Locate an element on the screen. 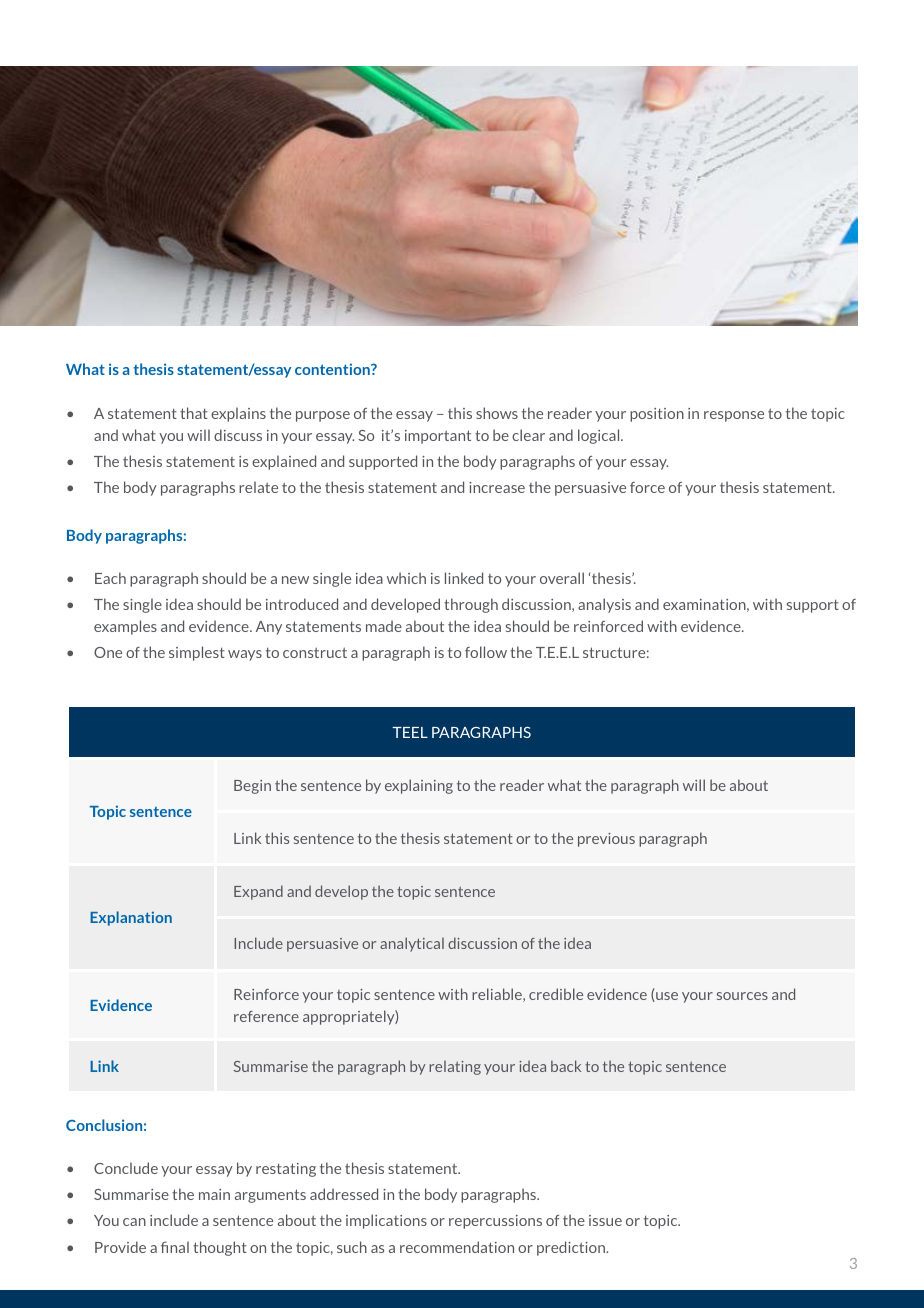 The image size is (924, 1308). important is located at coordinates (438, 437).
